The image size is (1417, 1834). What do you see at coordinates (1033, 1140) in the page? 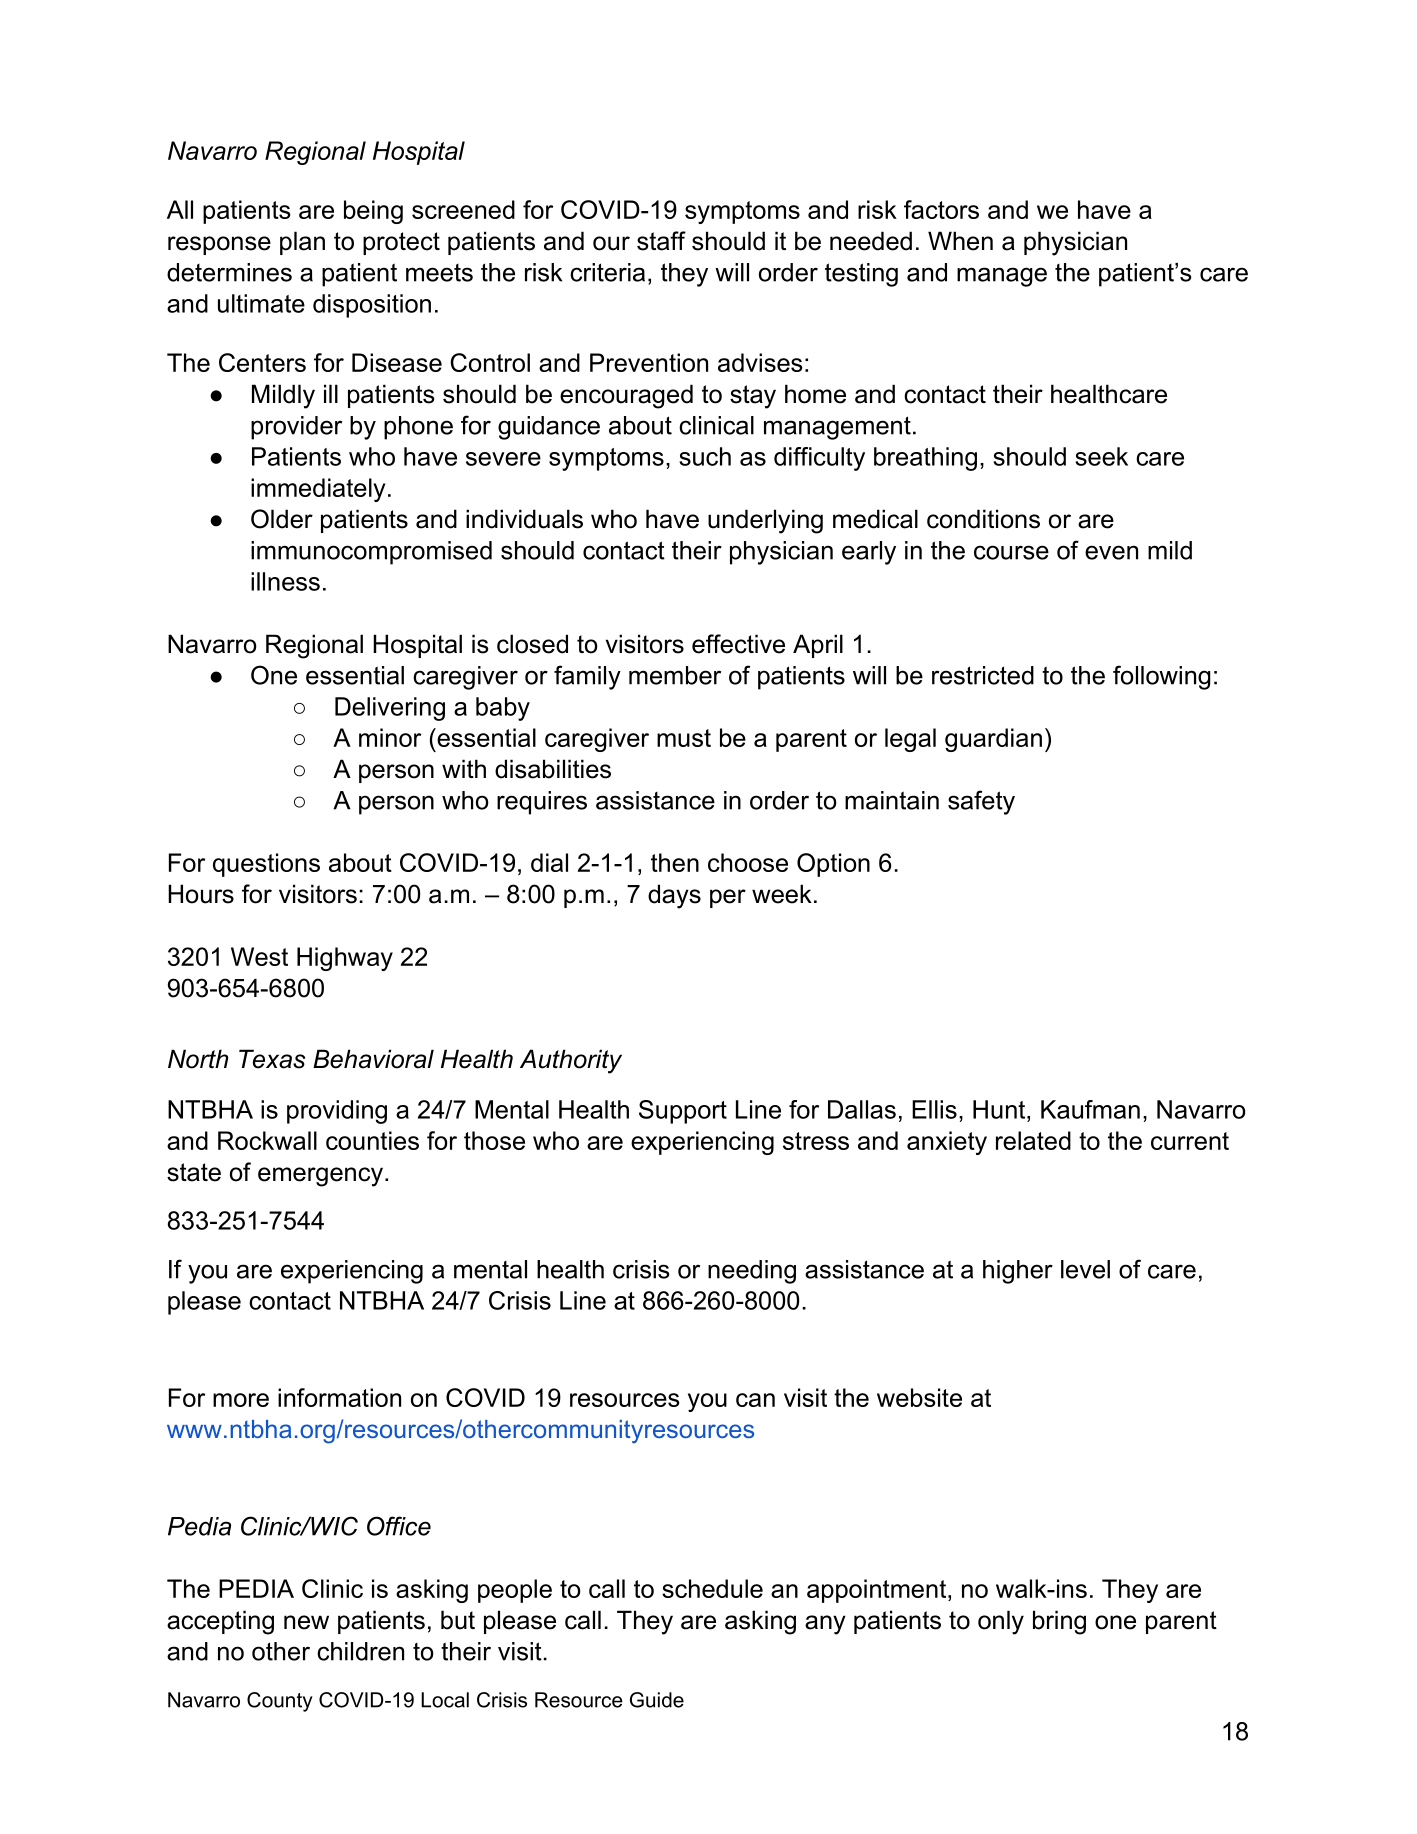
I see `related` at bounding box center [1033, 1140].
